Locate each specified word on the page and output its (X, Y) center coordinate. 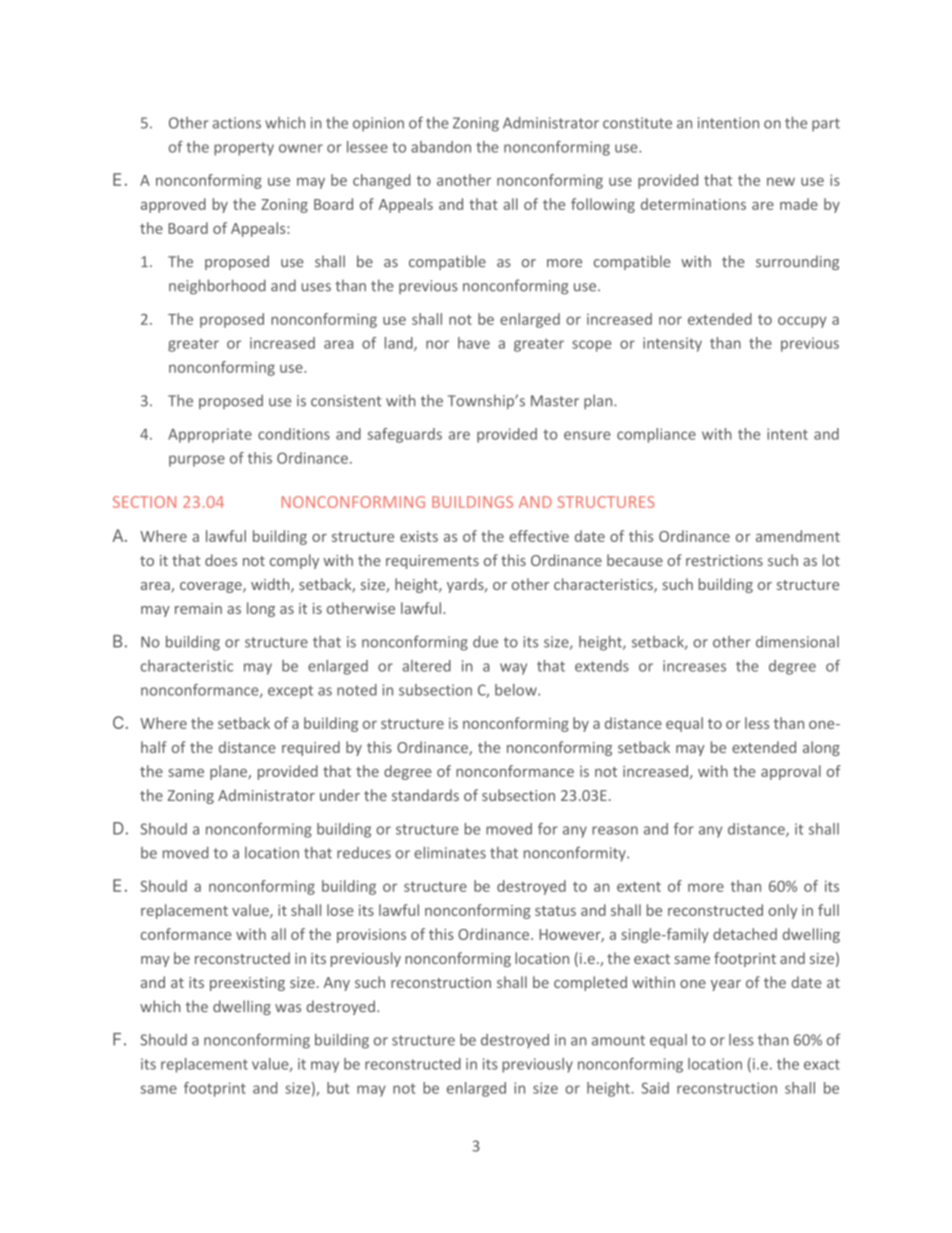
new (781, 181)
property (244, 149)
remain (198, 608)
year (726, 985)
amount (618, 1040)
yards (466, 585)
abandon (441, 147)
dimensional (797, 642)
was (288, 1008)
